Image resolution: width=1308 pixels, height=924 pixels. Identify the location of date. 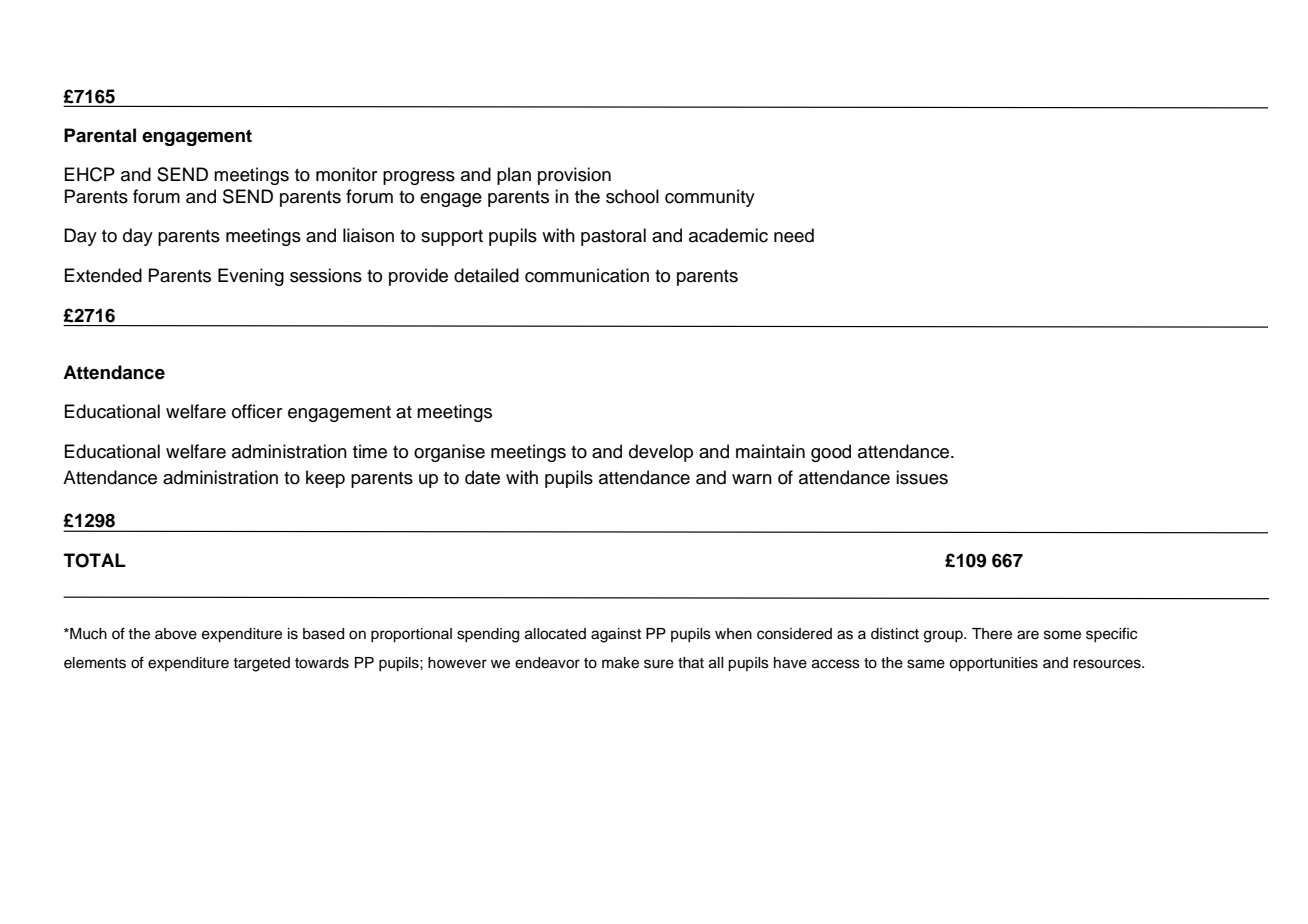
(482, 477).
